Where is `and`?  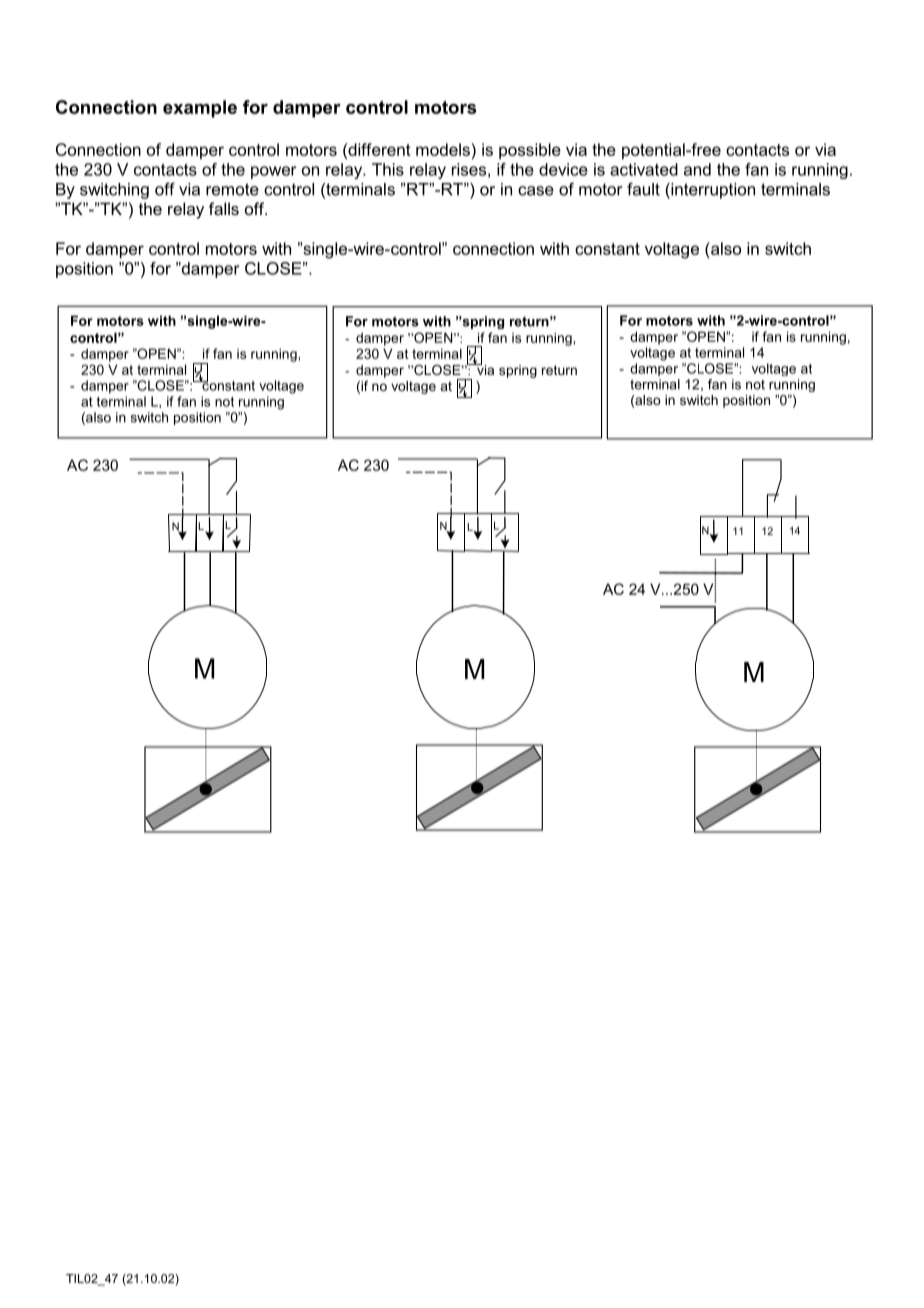 and is located at coordinates (697, 169).
